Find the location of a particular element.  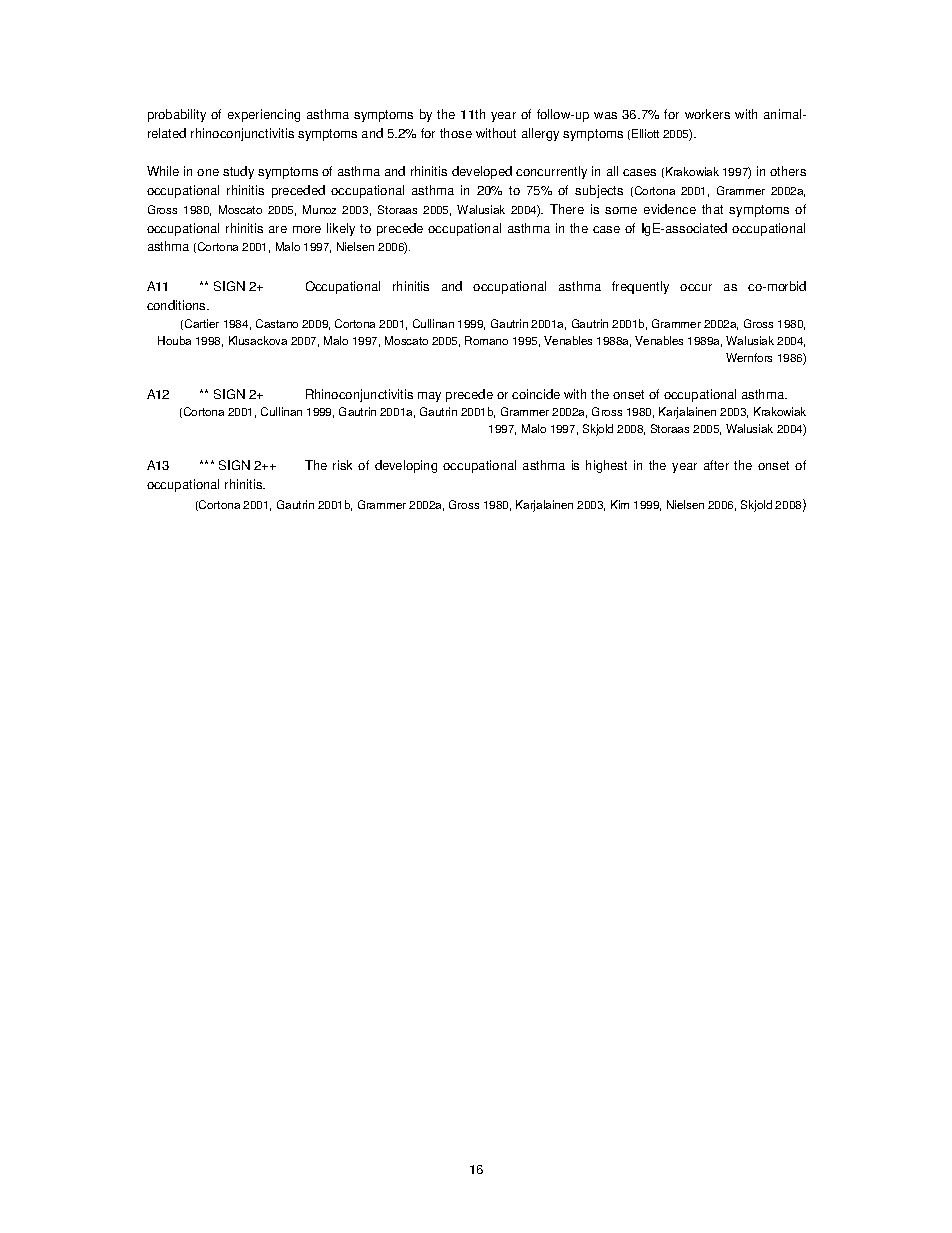

are is located at coordinates (278, 229).
